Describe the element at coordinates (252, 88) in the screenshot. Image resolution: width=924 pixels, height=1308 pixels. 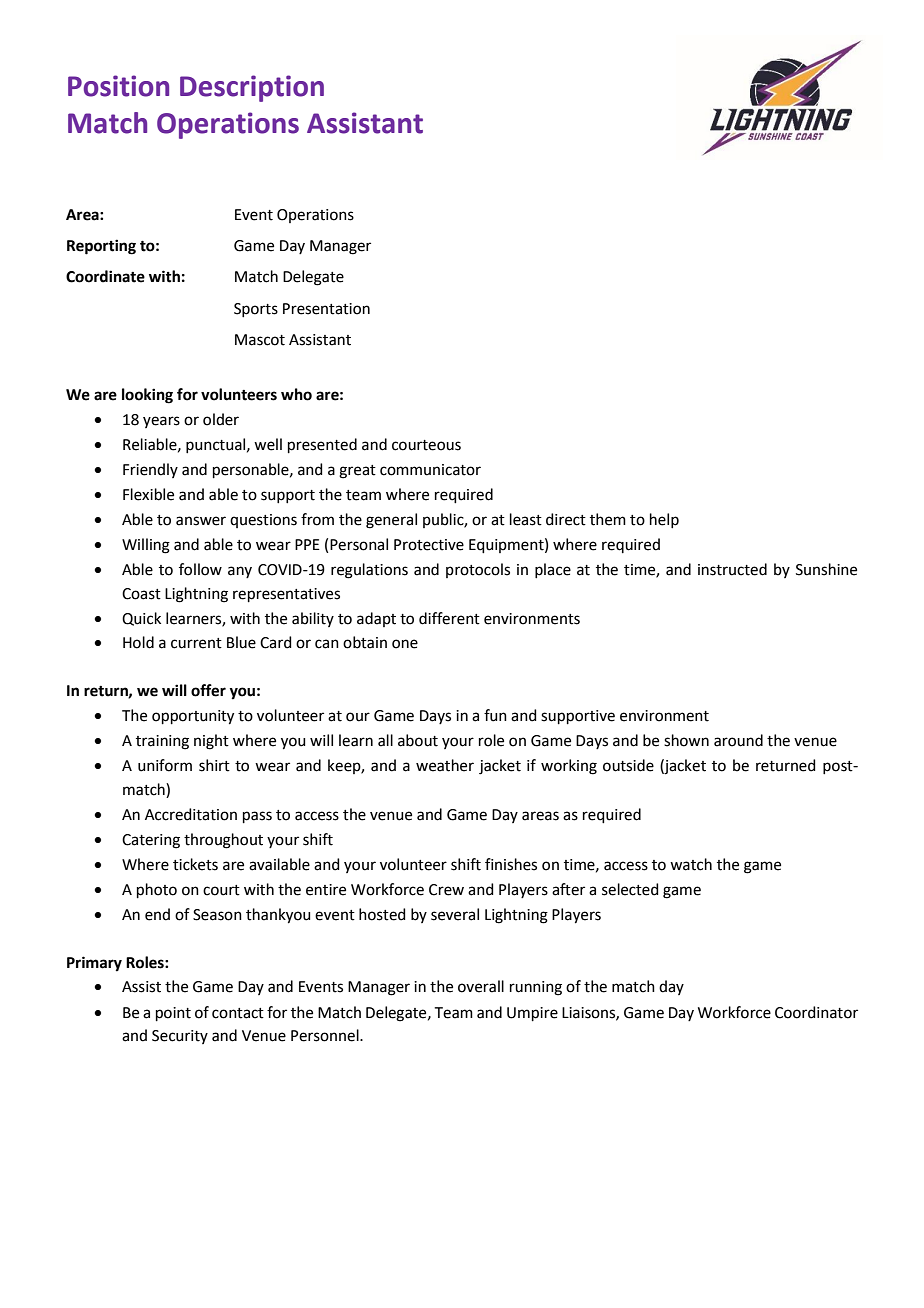
I see `Description` at that location.
